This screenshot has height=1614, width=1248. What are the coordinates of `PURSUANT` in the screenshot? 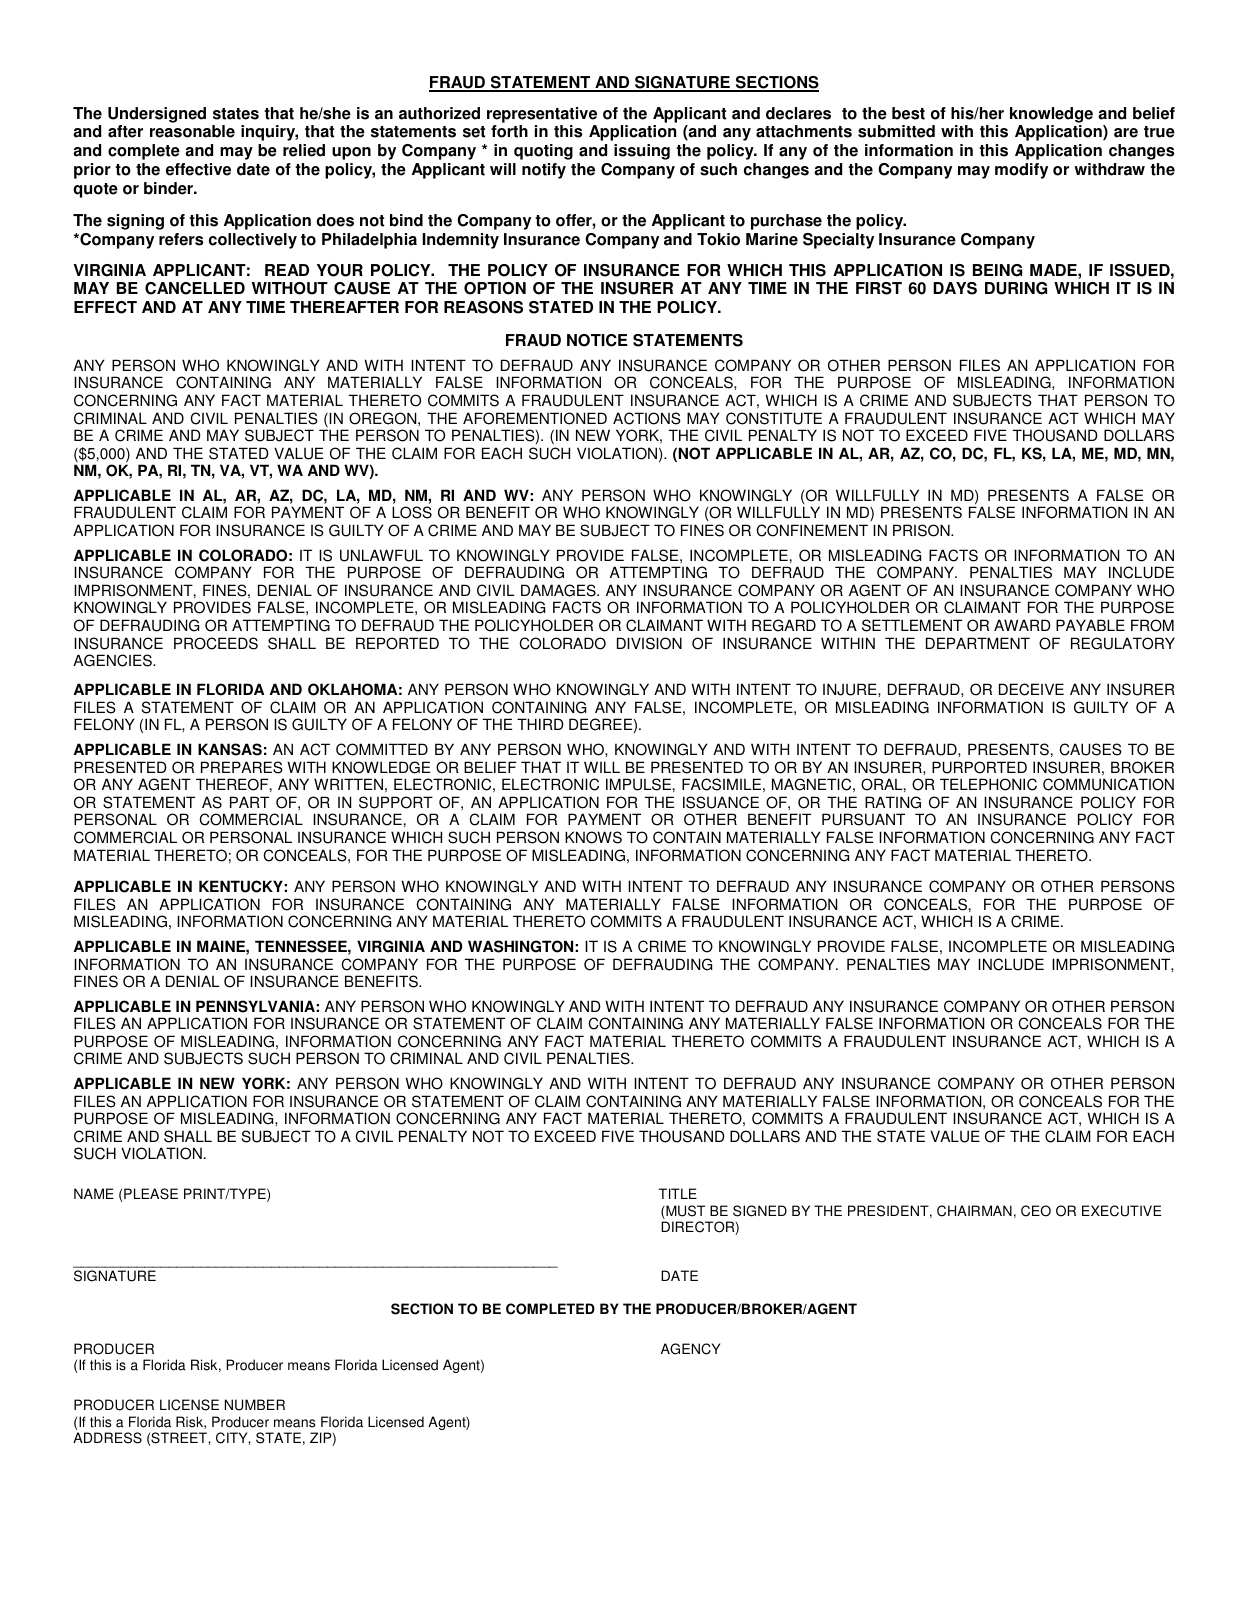 It's located at (863, 819).
